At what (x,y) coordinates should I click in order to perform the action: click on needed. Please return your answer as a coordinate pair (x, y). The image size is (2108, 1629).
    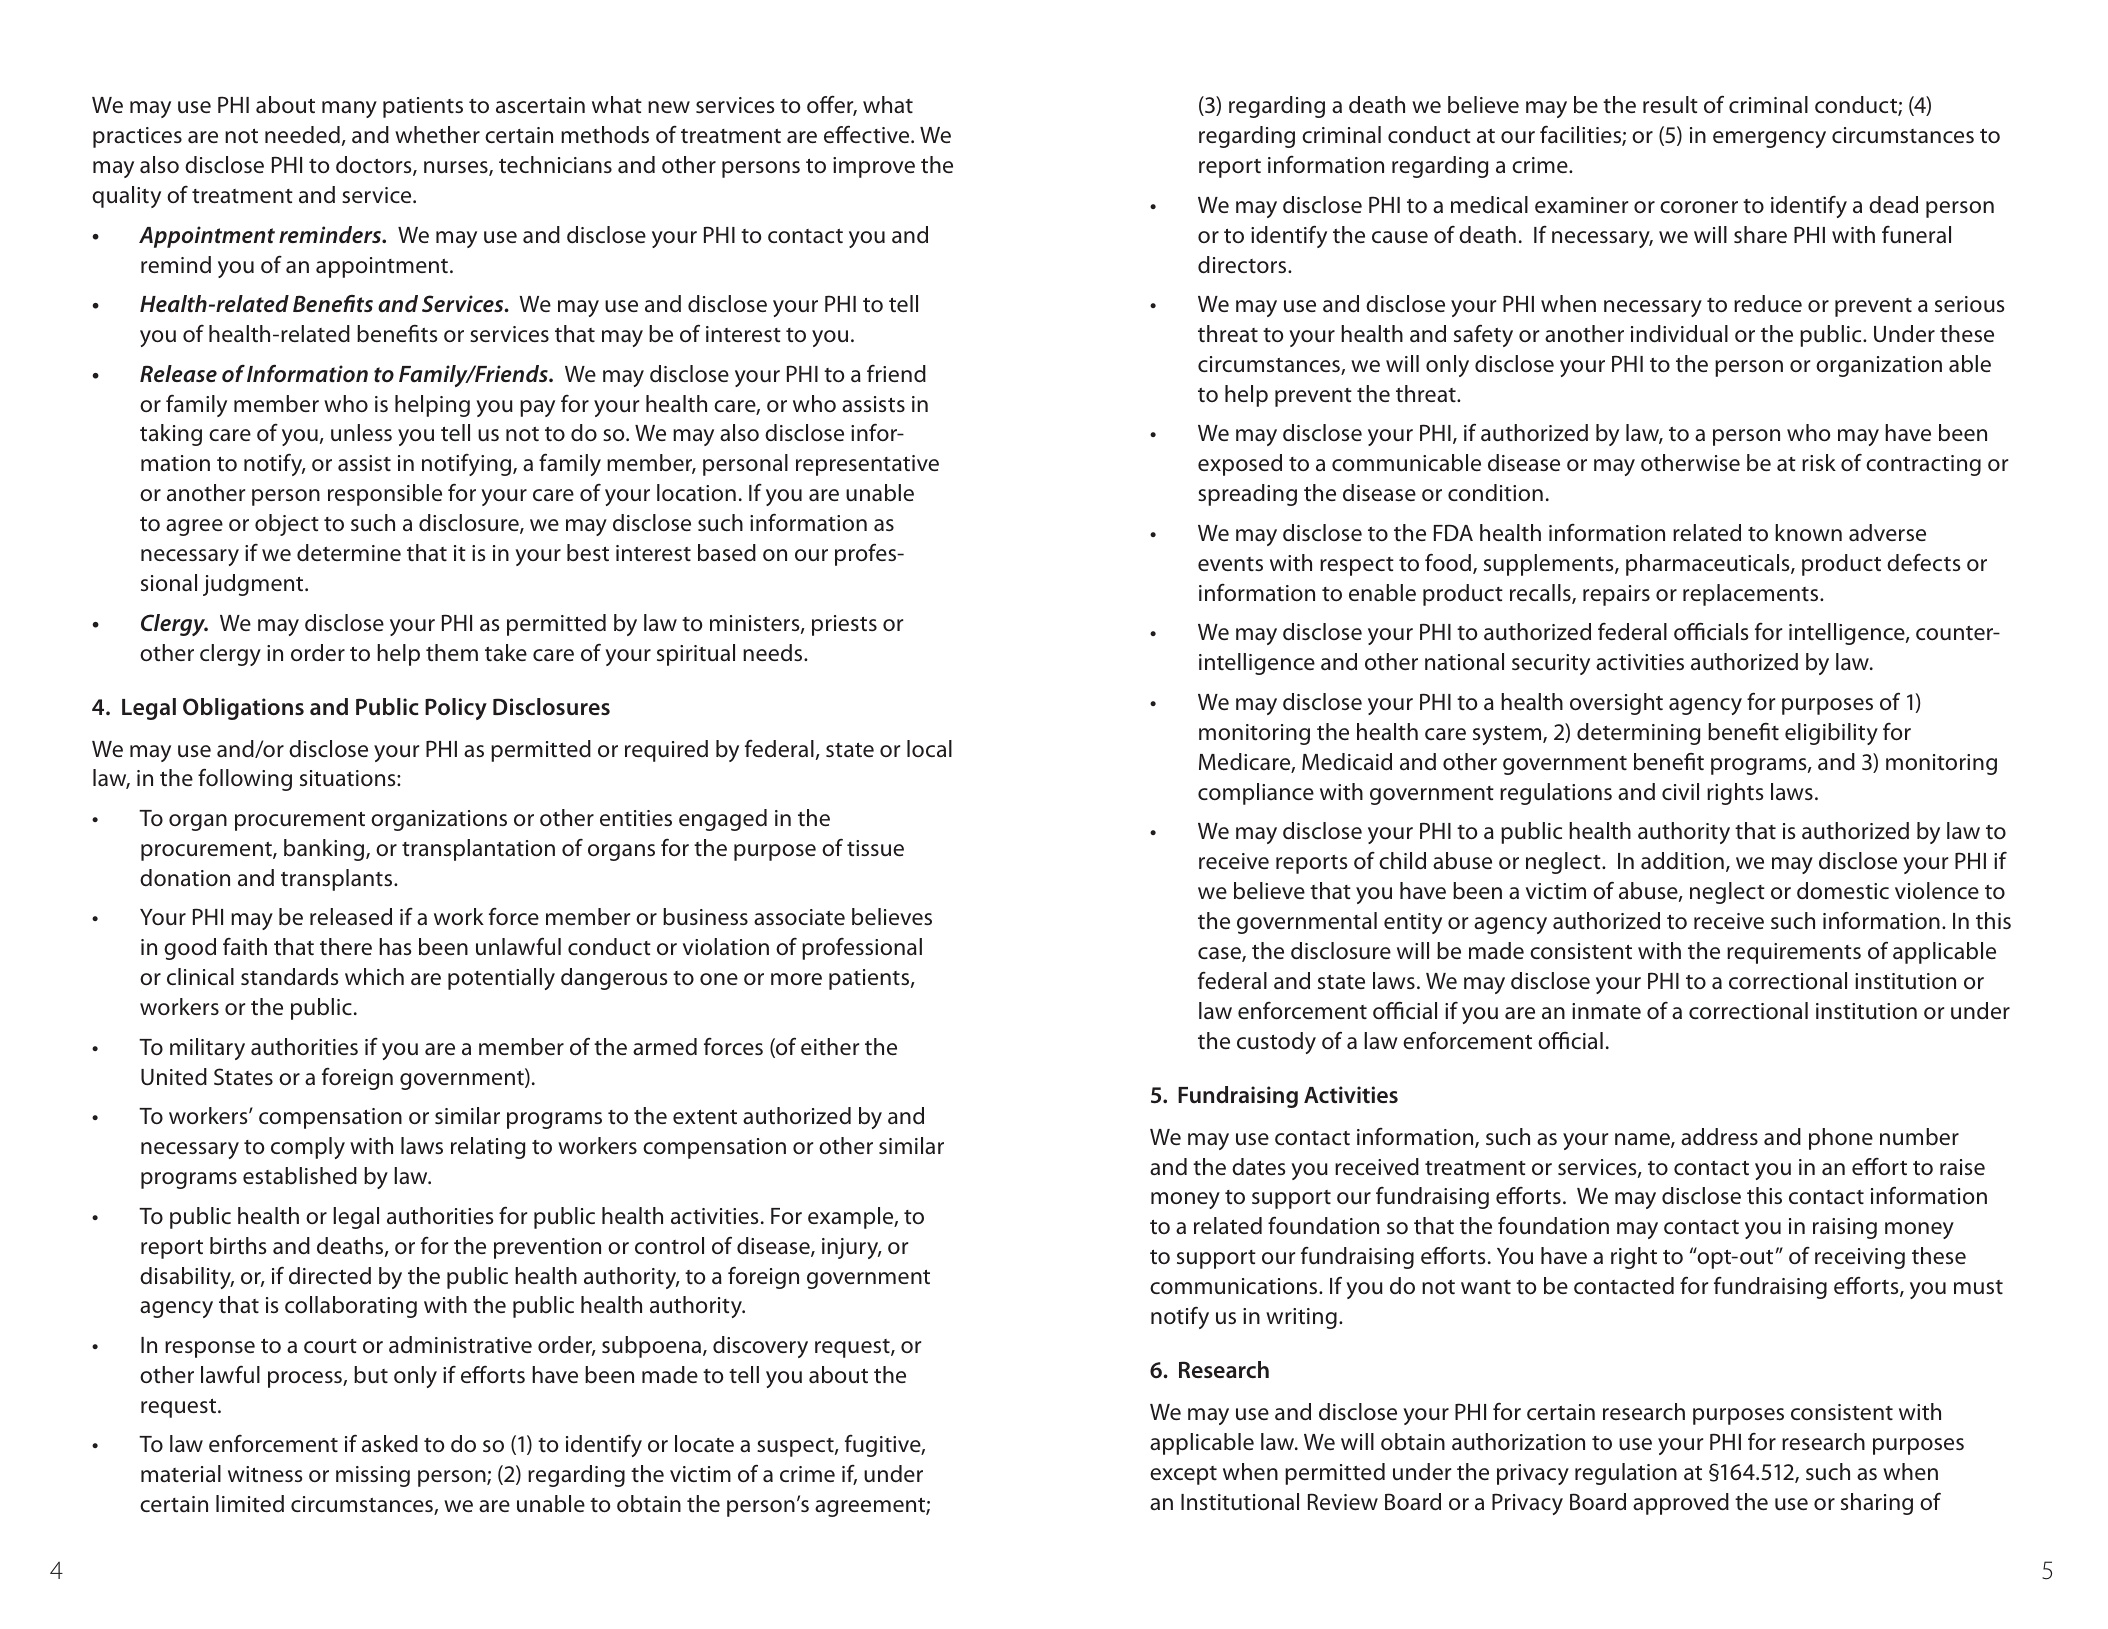
    Looking at the image, I should click on (302, 134).
